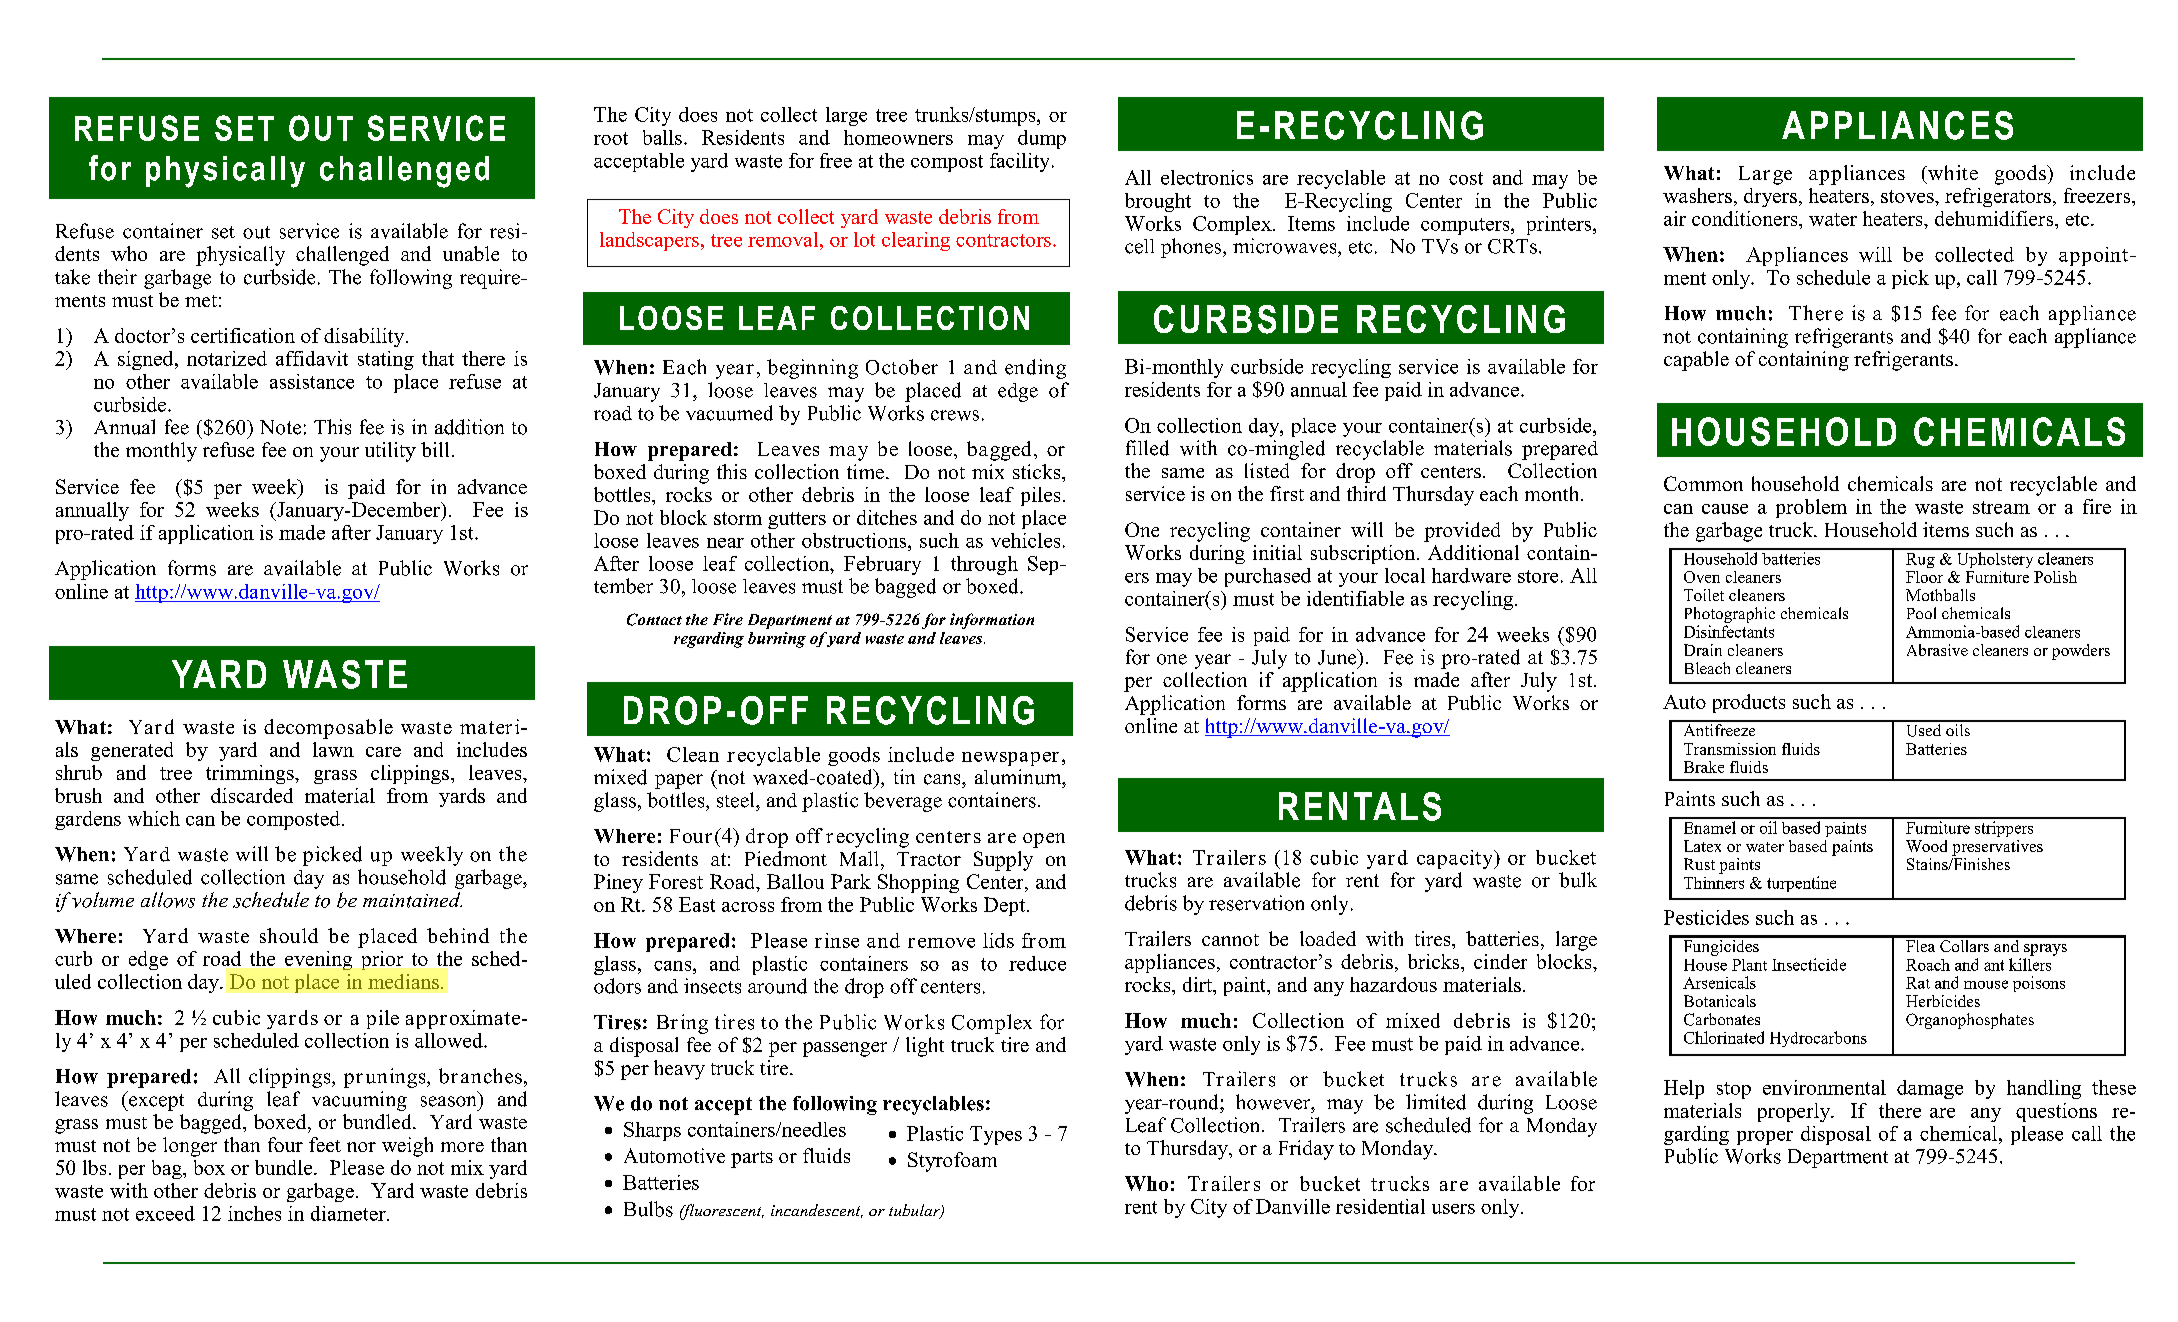  I want to click on facility, so click(1019, 162).
